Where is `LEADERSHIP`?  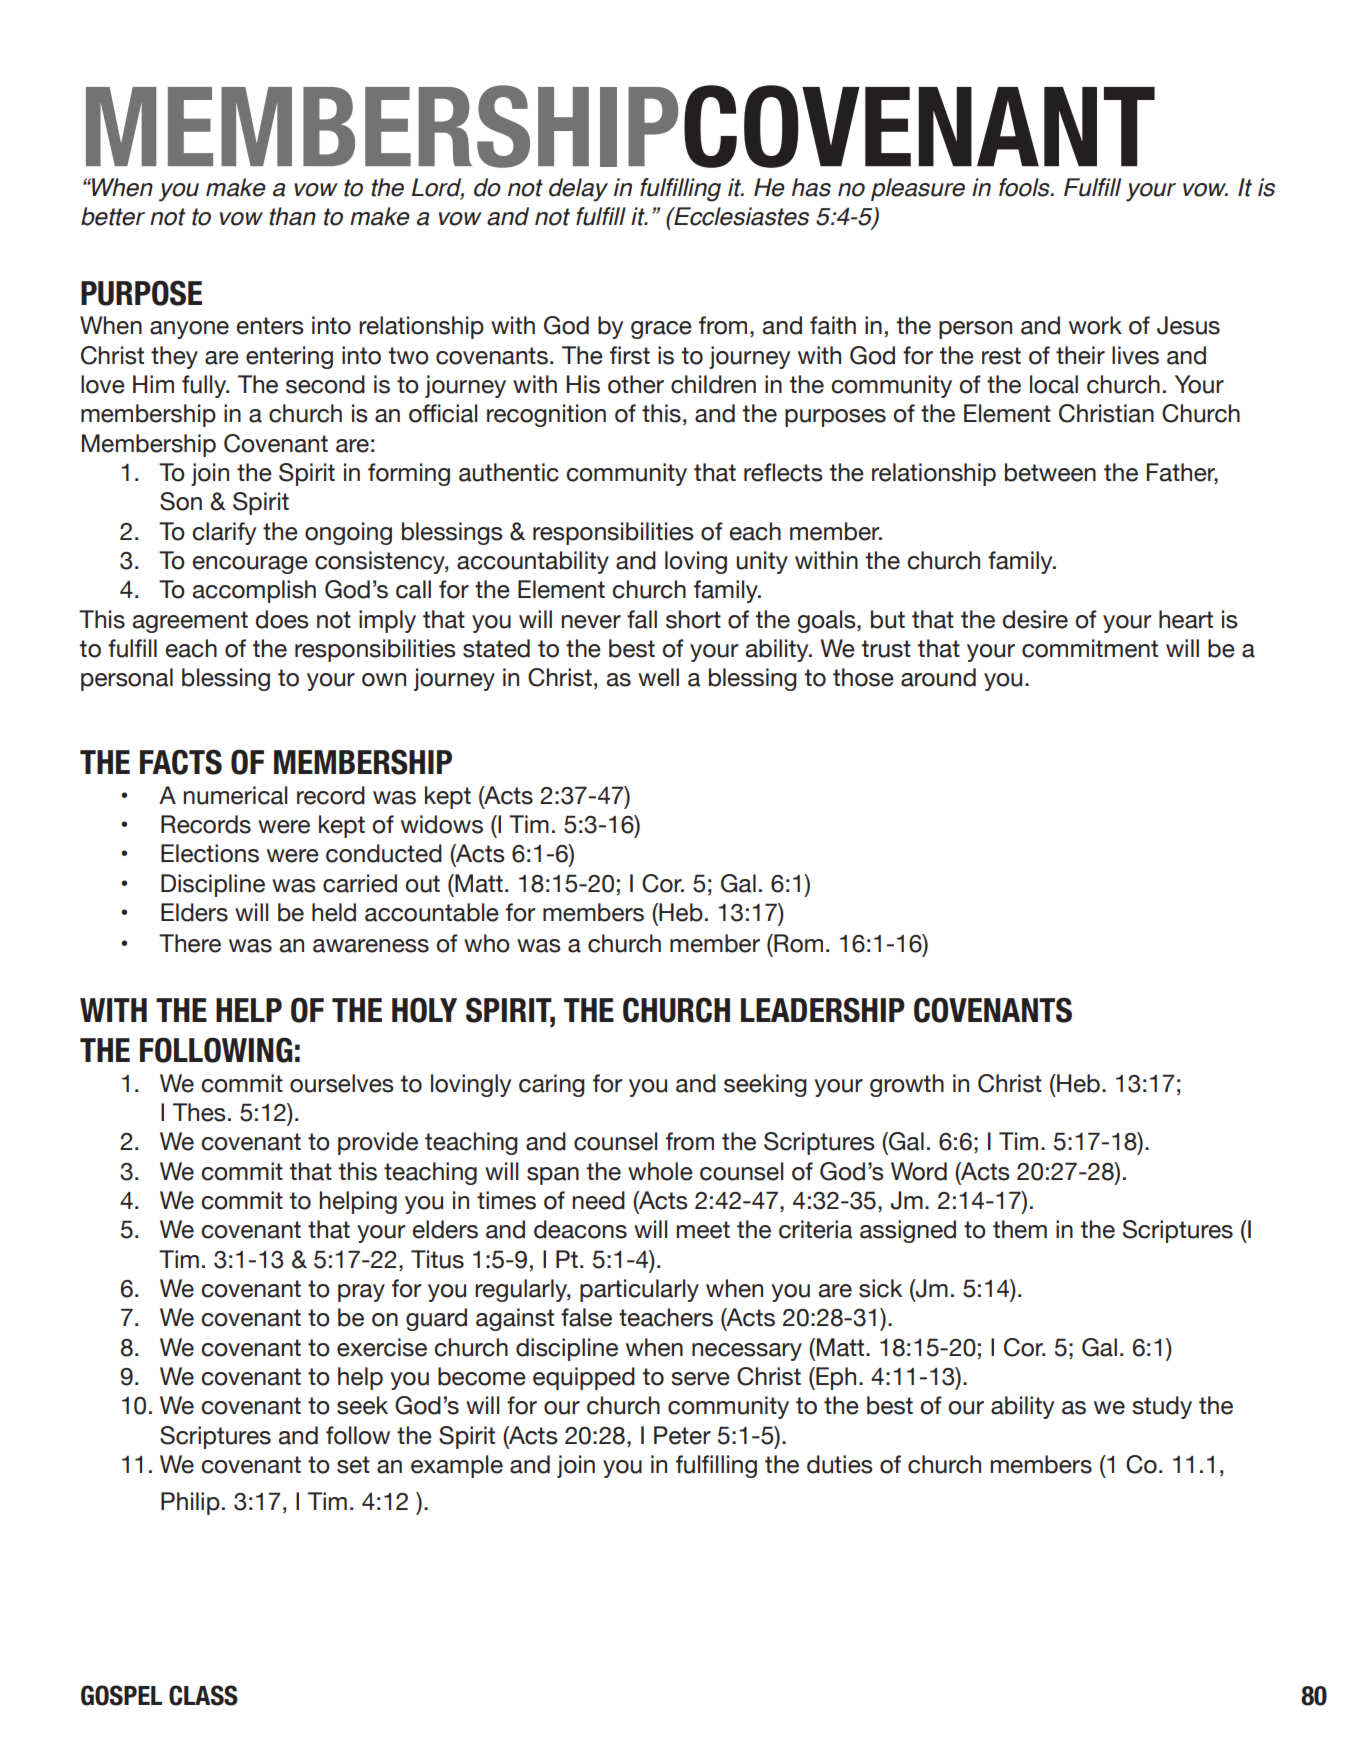 LEADERSHIP is located at coordinates (823, 1010).
